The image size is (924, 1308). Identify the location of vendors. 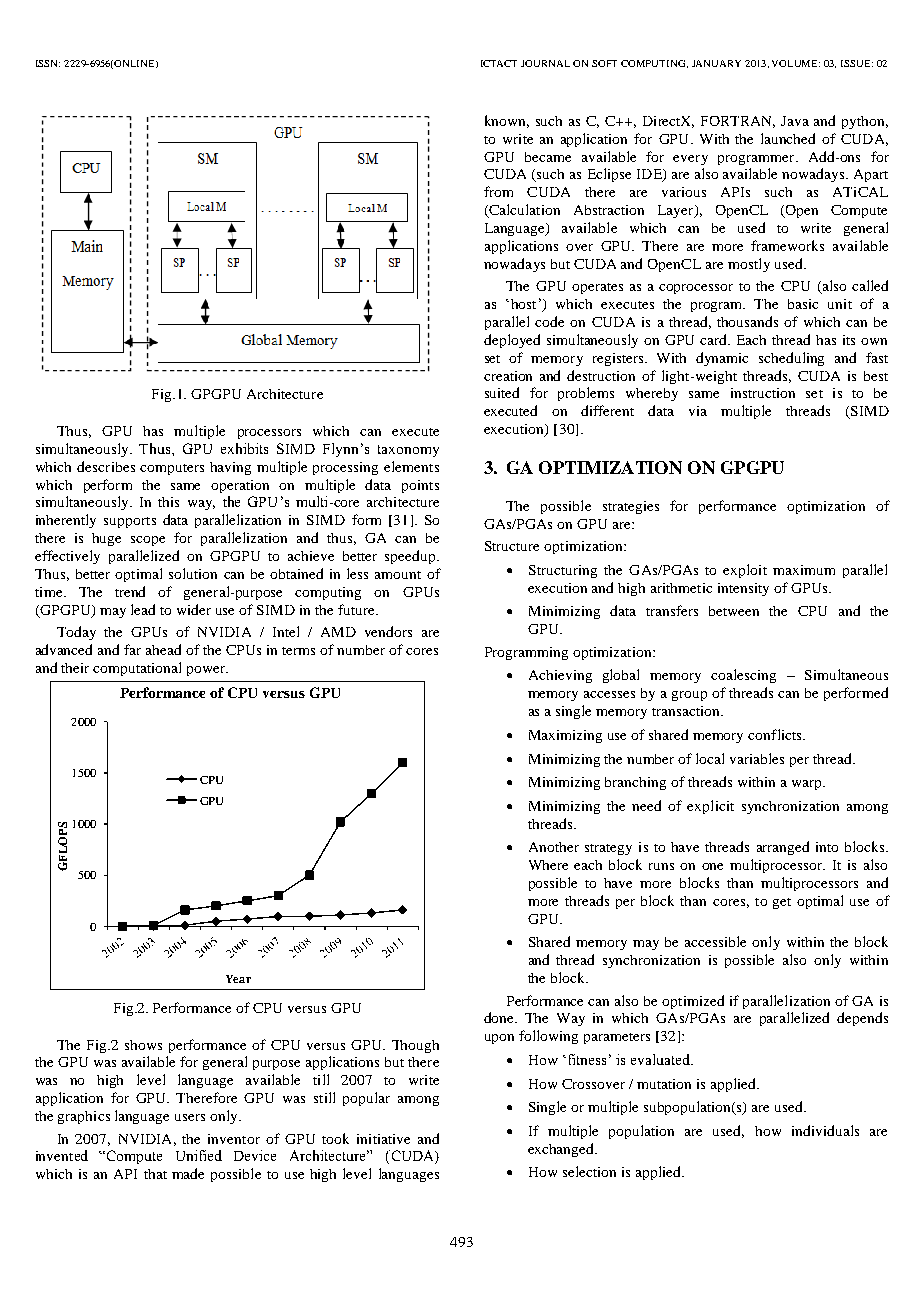
(388, 631).
